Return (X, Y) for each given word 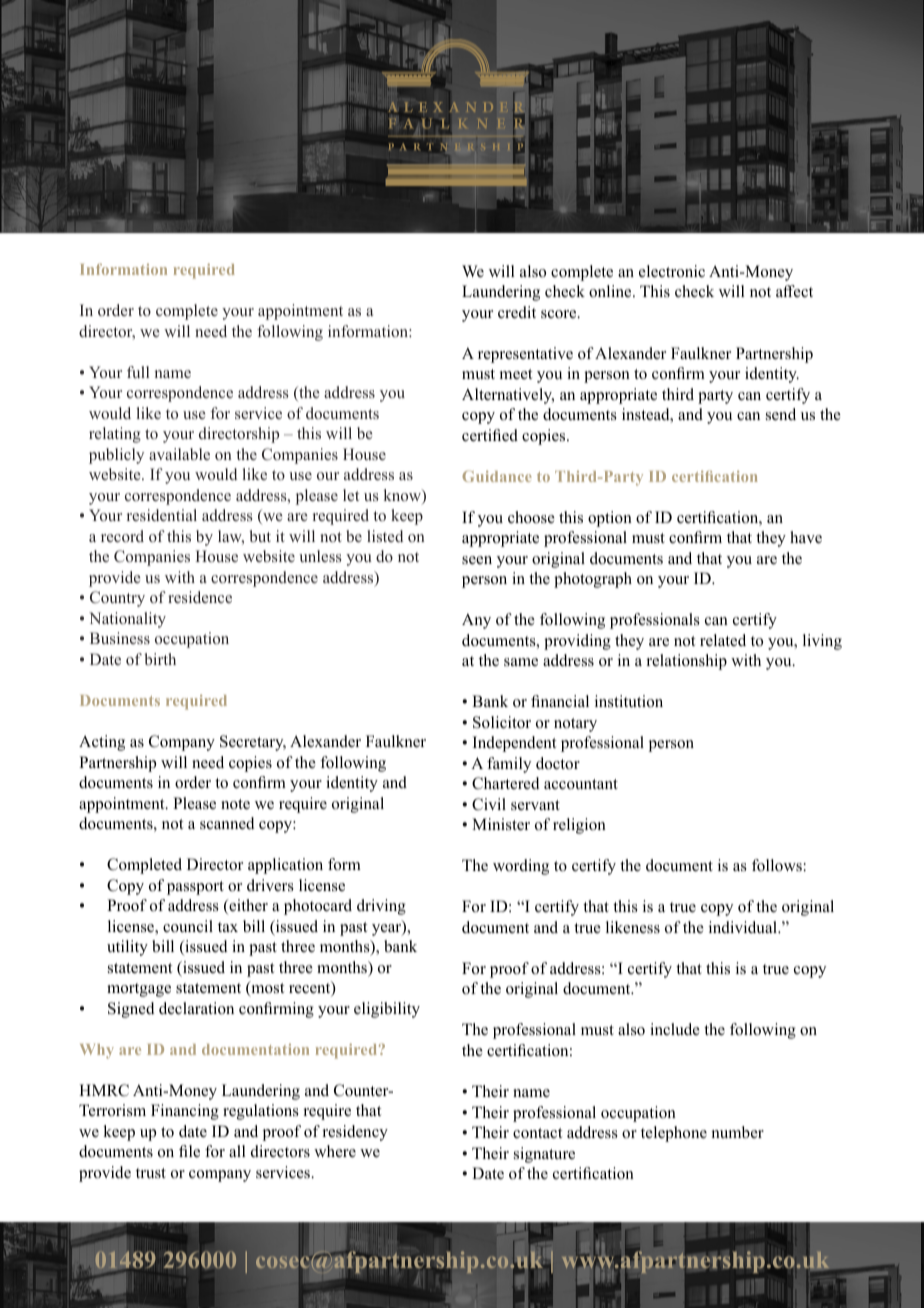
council (188, 926)
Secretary (253, 743)
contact (537, 1133)
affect (794, 291)
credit (517, 312)
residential (162, 515)
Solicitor (502, 722)
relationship (687, 662)
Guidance (497, 476)
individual (744, 927)
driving (381, 907)
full (138, 372)
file (189, 1151)
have (806, 537)
